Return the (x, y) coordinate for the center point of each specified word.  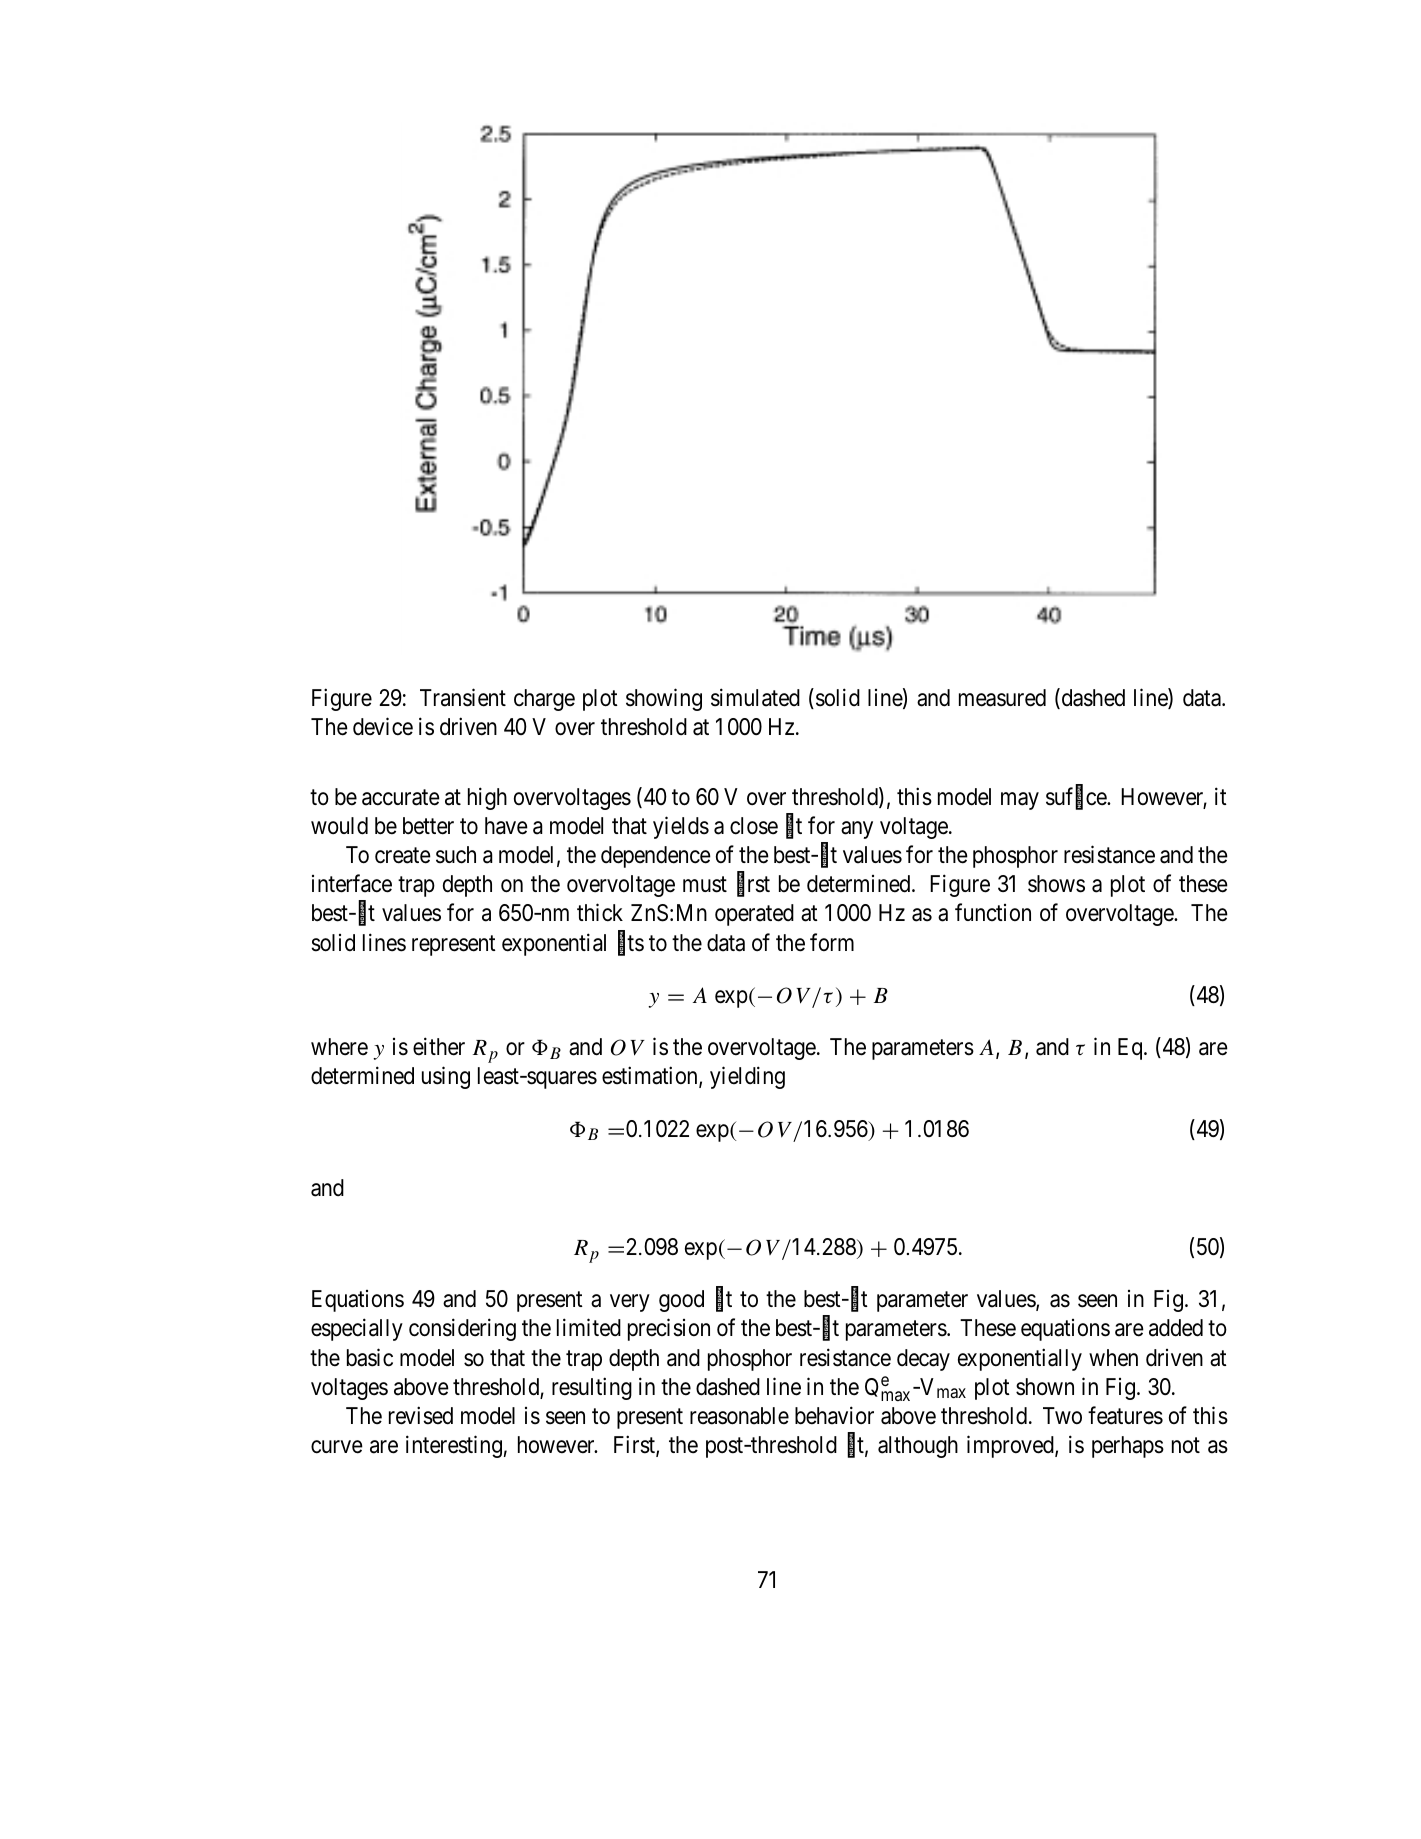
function (993, 912)
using (446, 1078)
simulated (755, 697)
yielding (747, 1078)
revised (421, 1415)
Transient (463, 697)
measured (1002, 698)
